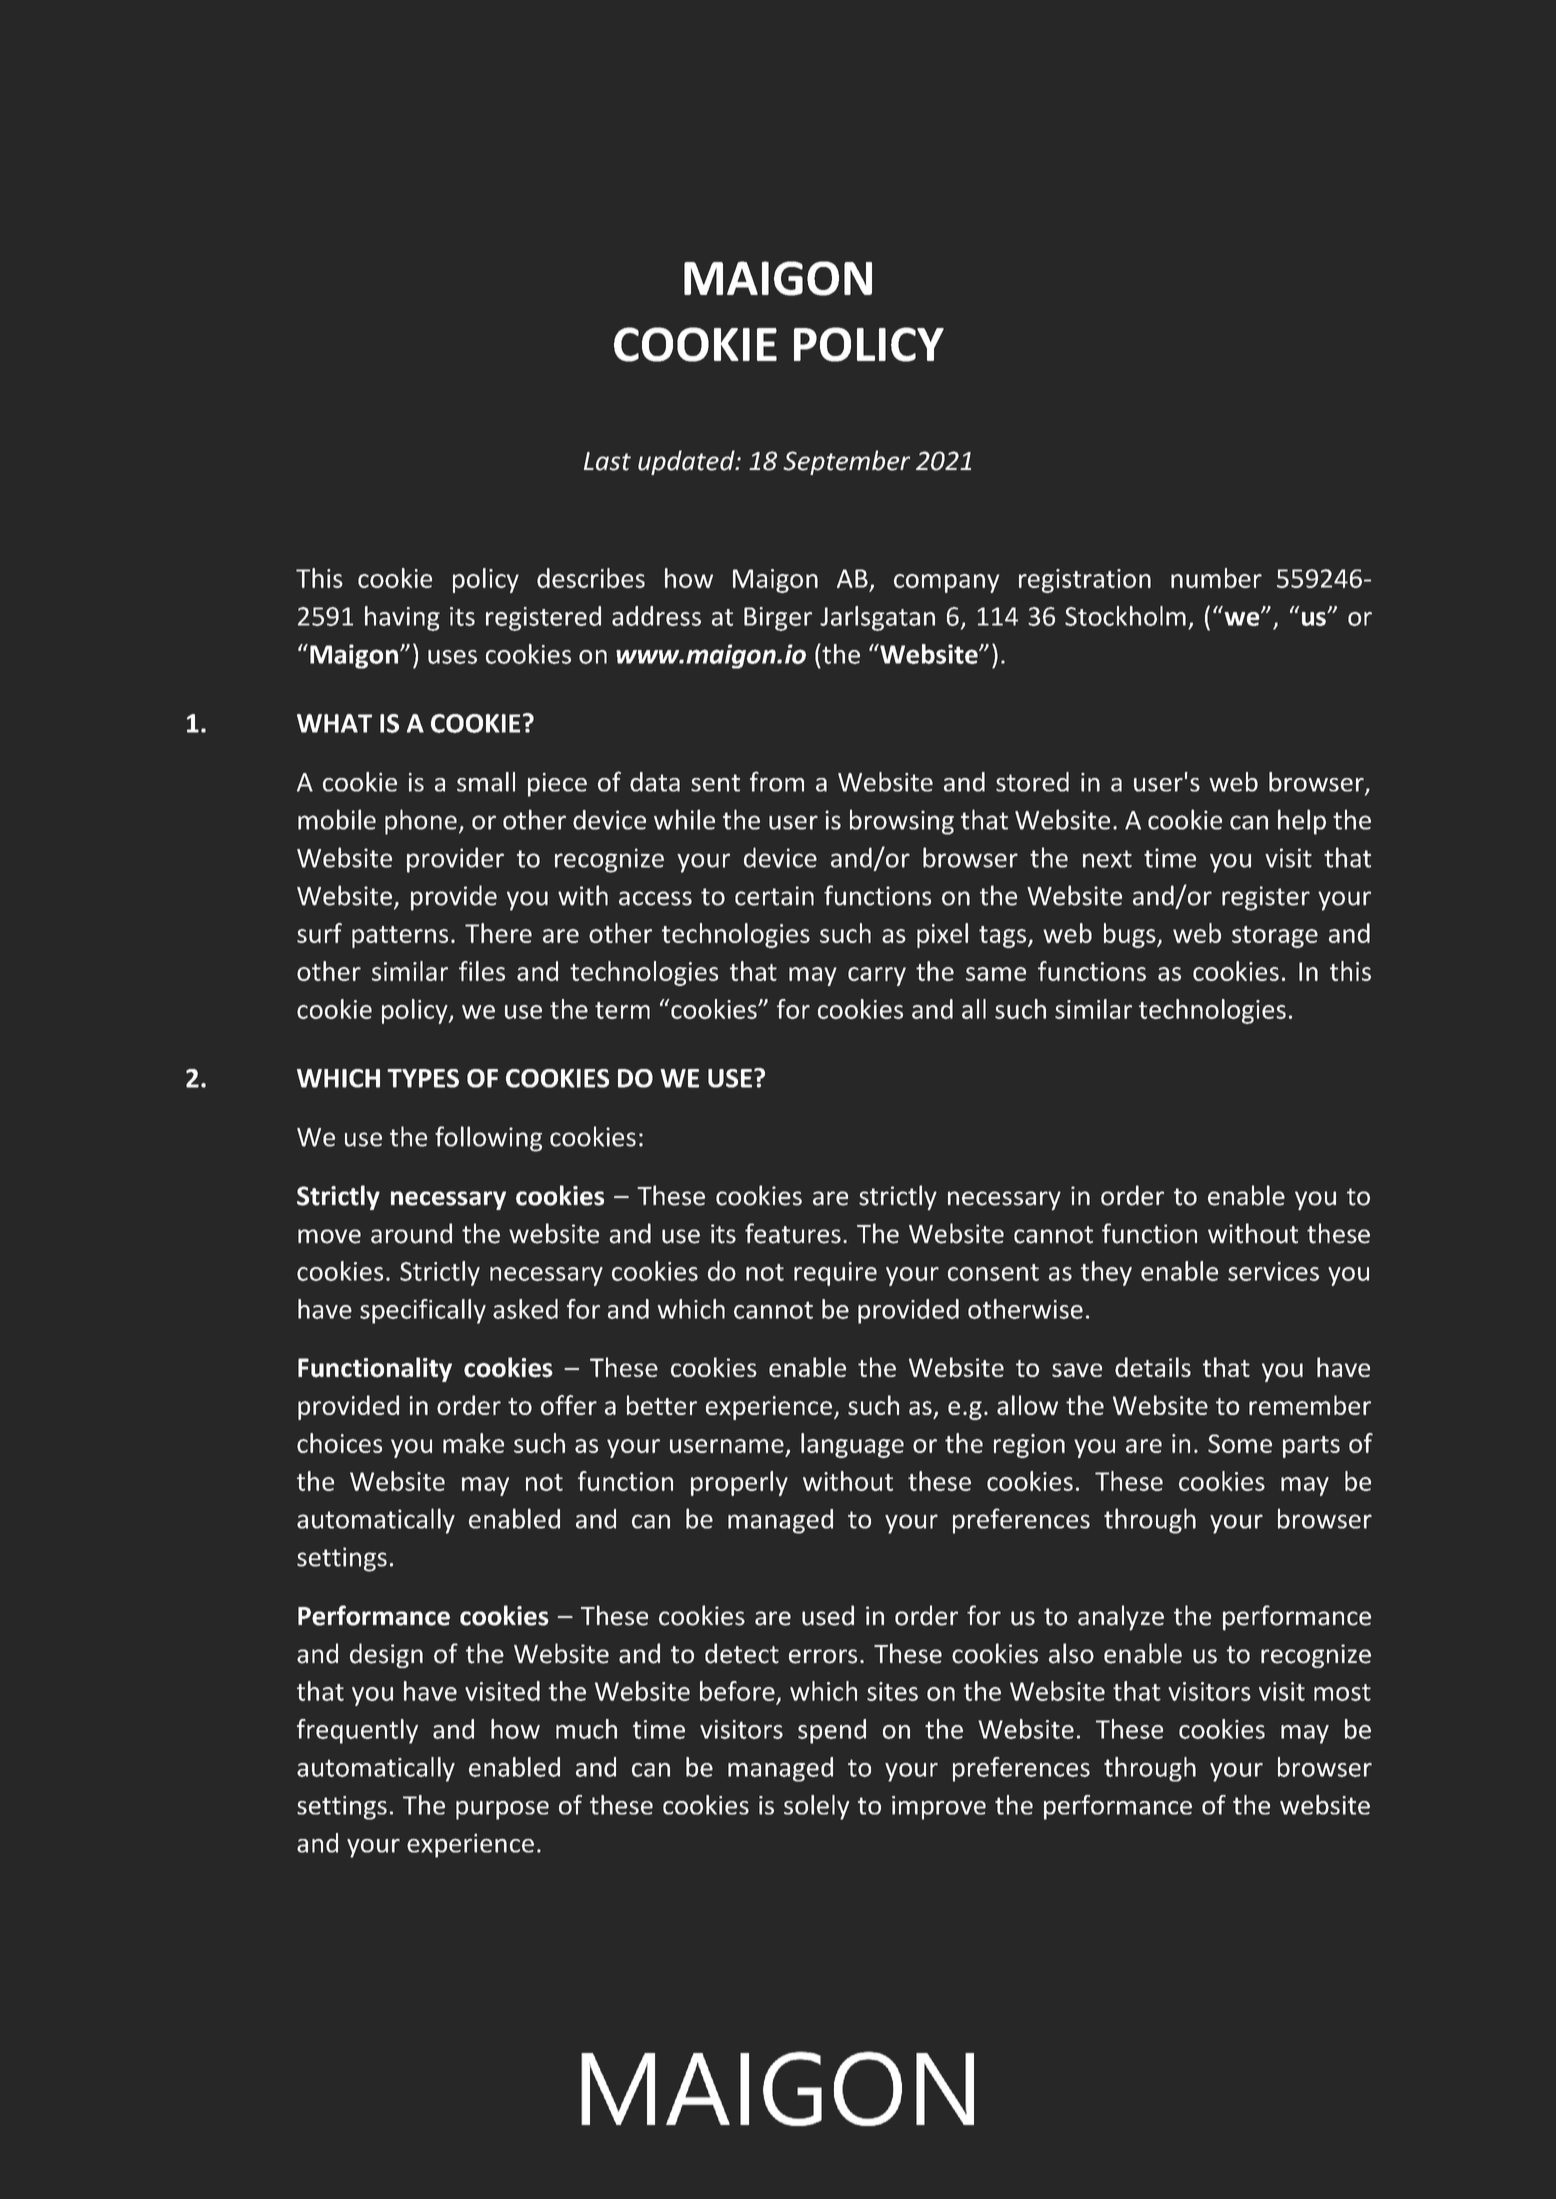 Image resolution: width=1556 pixels, height=2199 pixels. Describe the element at coordinates (502, 1810) in the page. I see `purpose` at that location.
